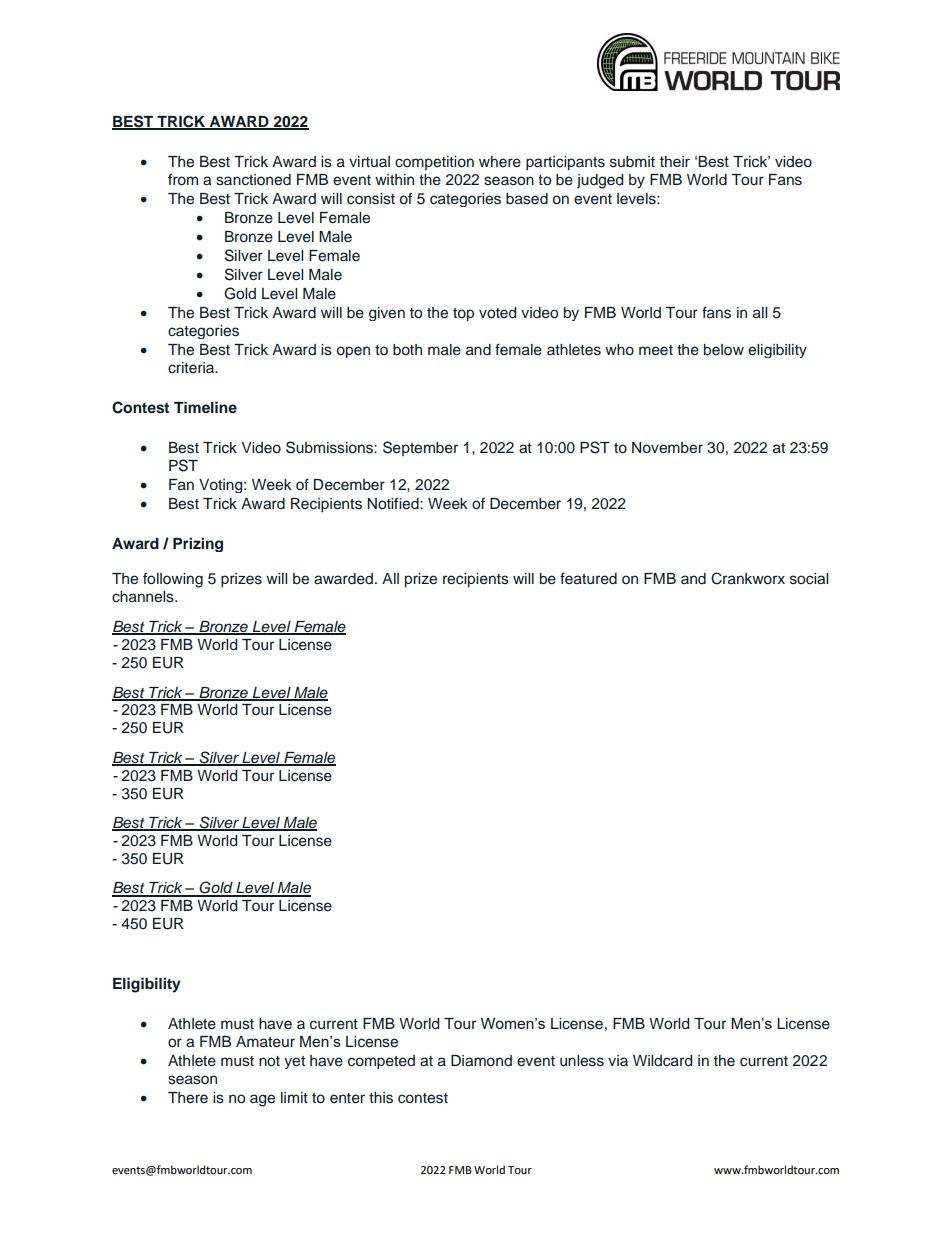  I want to click on their, so click(675, 161).
